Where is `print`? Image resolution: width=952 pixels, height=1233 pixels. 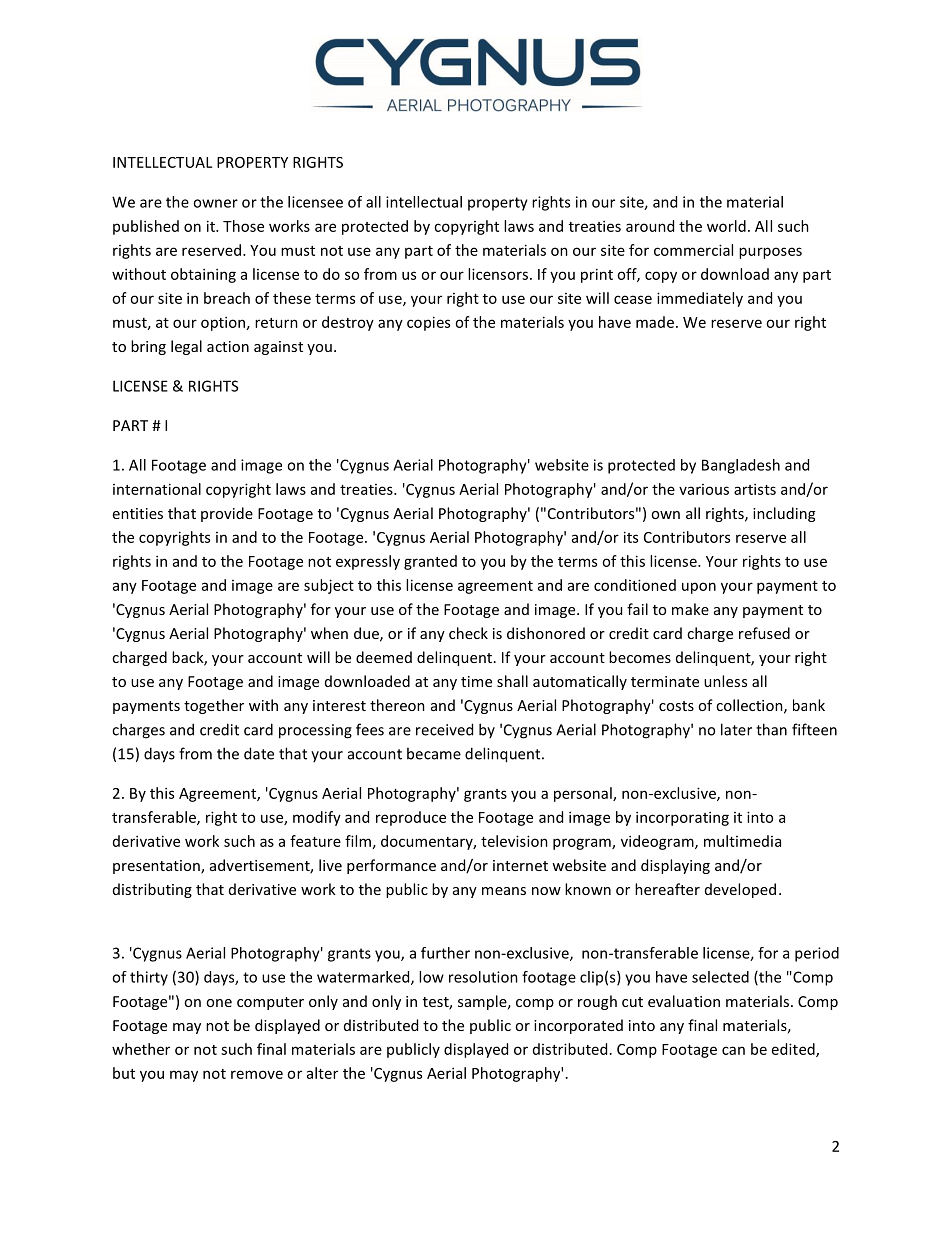 print is located at coordinates (597, 275).
